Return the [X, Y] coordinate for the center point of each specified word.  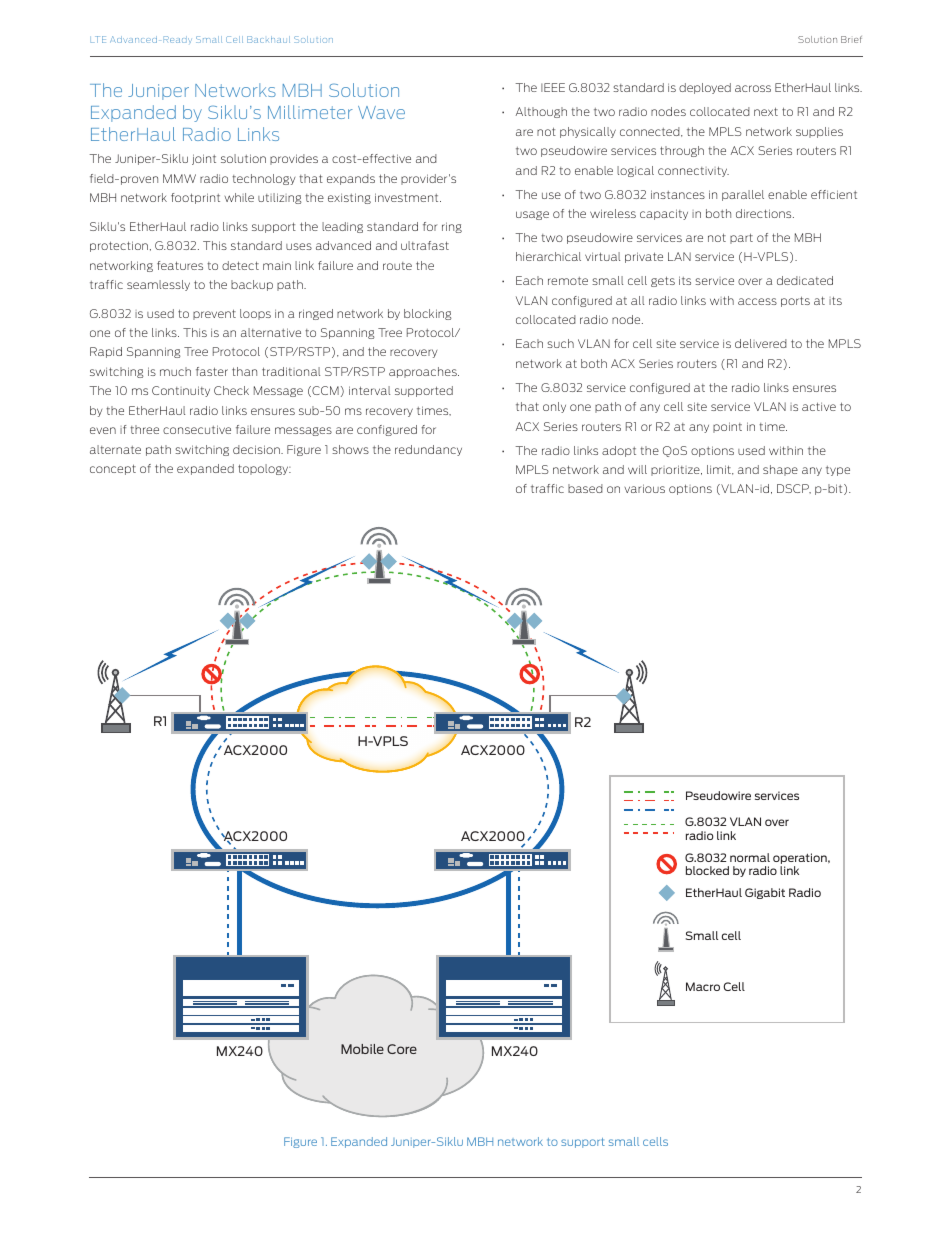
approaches [424, 372]
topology [264, 469]
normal [750, 857]
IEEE [553, 87]
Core [402, 1049]
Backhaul [268, 39]
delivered [761, 343]
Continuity [181, 391]
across [753, 88]
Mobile [362, 1049]
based [585, 488]
